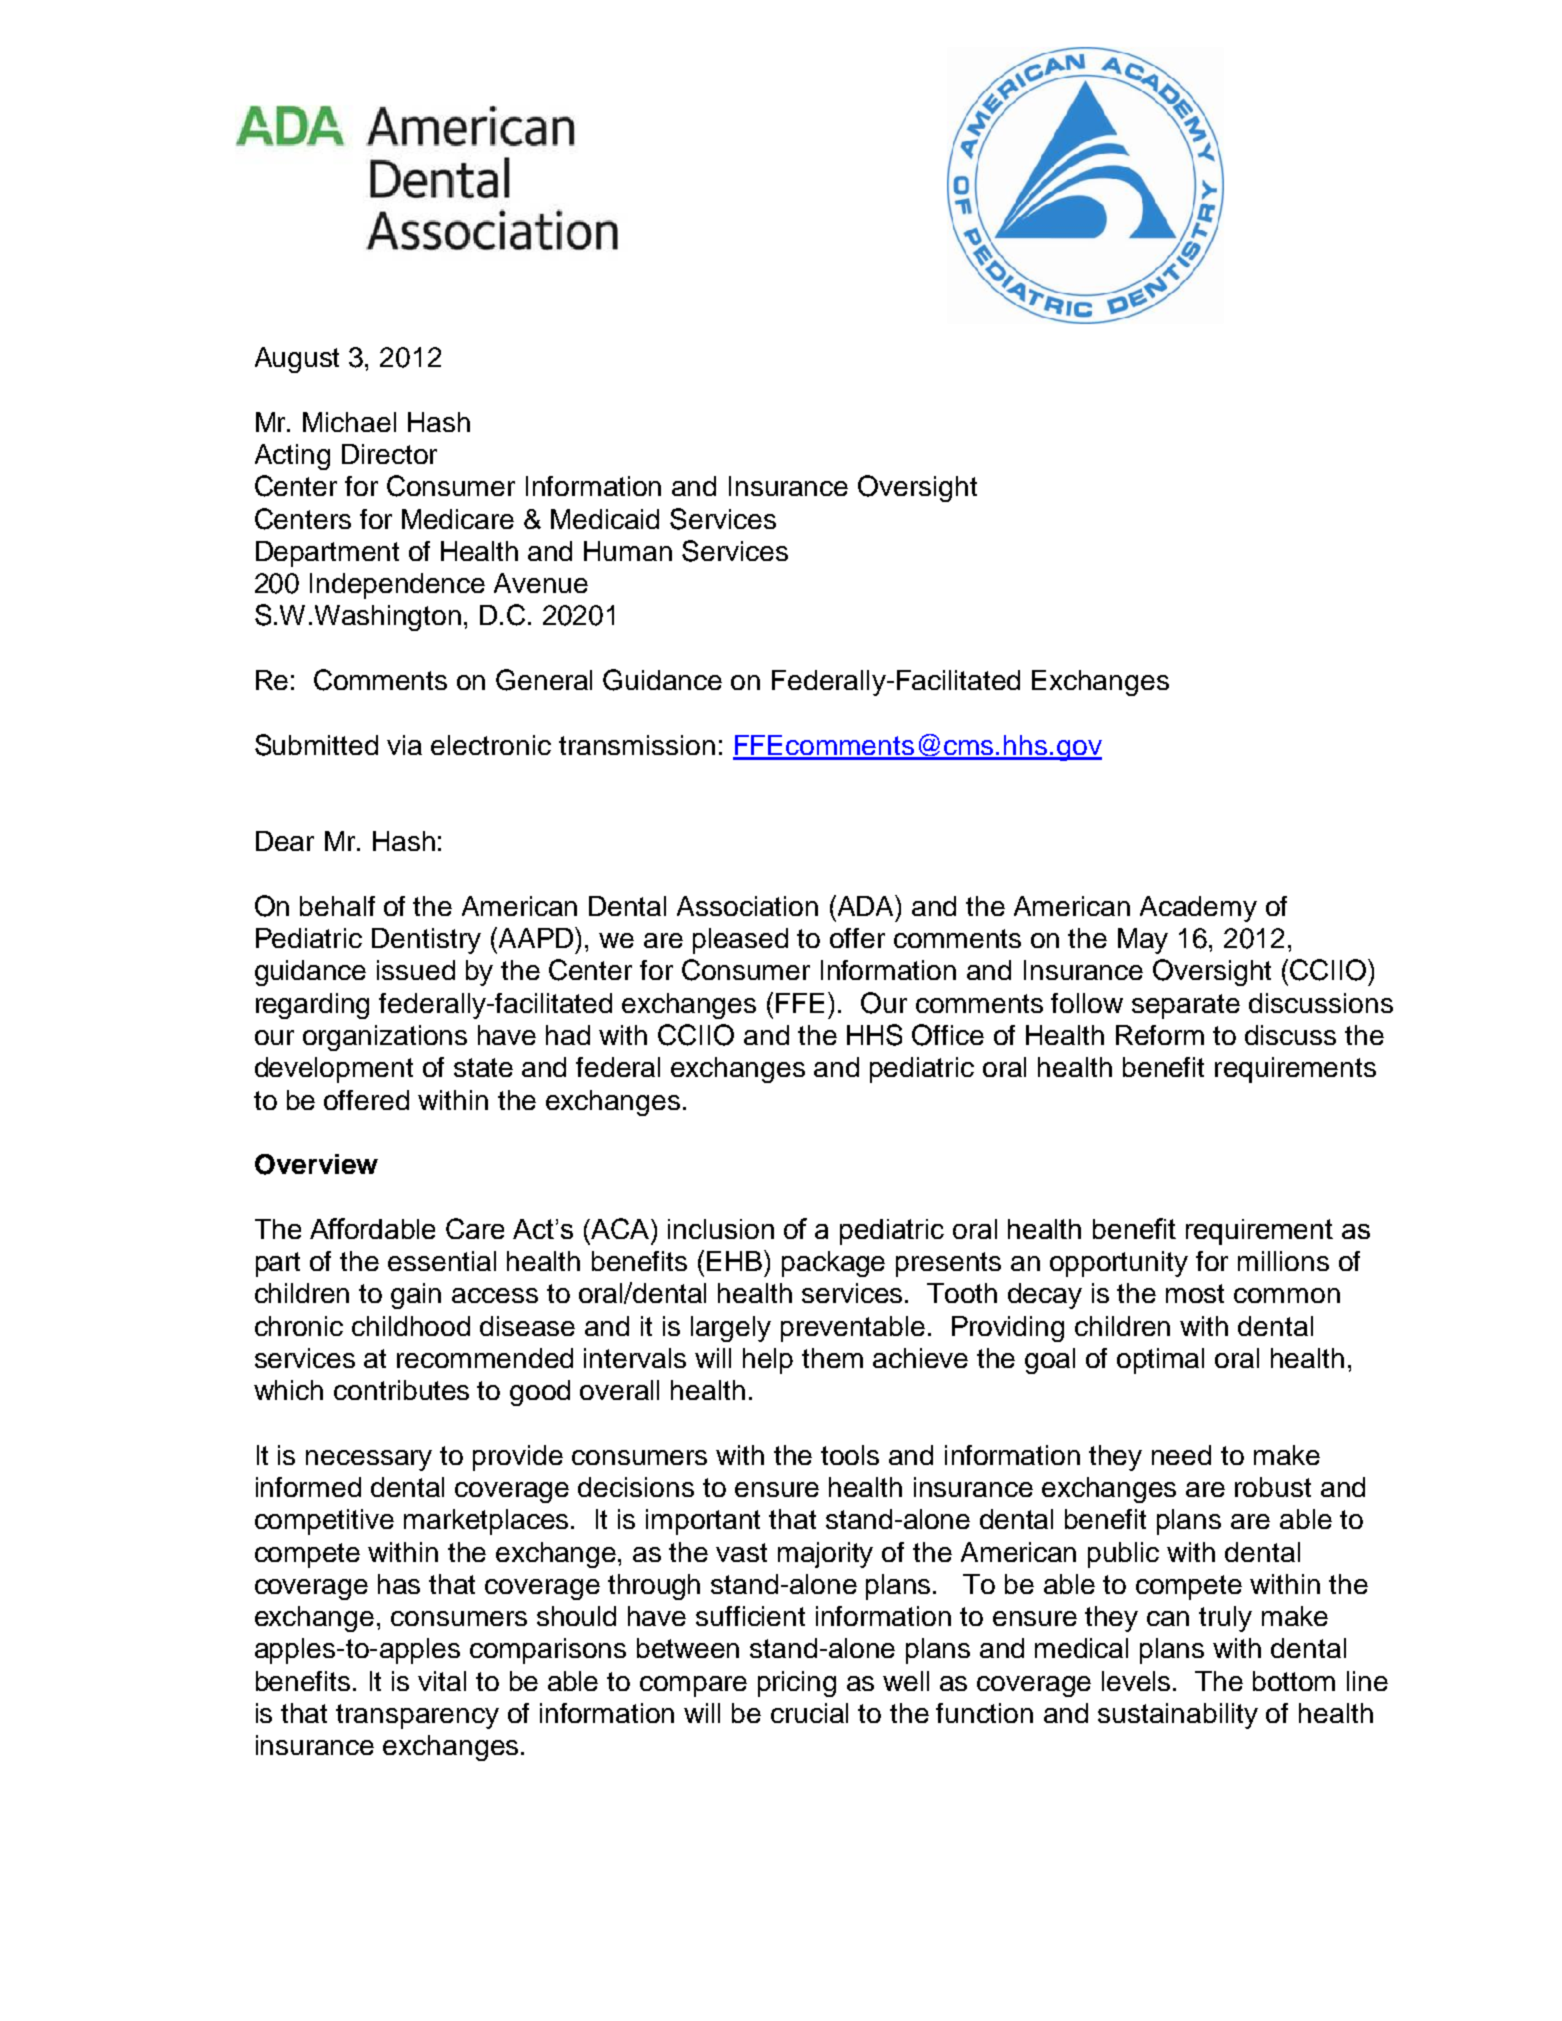 The width and height of the page is (1562, 2021). What do you see at coordinates (797, 1684) in the page?
I see `pricing` at bounding box center [797, 1684].
